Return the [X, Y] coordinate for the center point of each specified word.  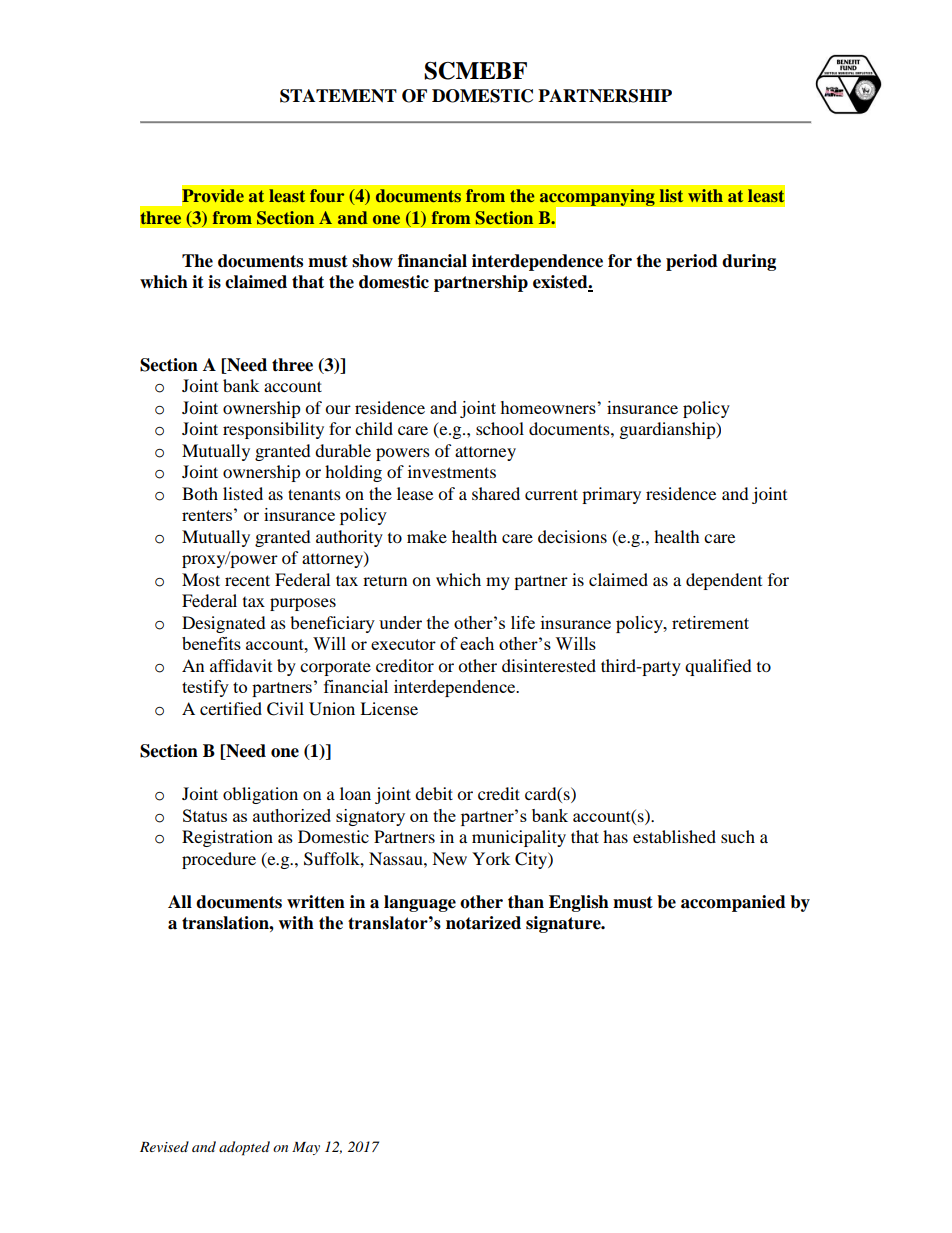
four [327, 195]
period [692, 262]
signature [564, 924]
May [306, 1148]
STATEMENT [338, 96]
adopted [244, 1148]
